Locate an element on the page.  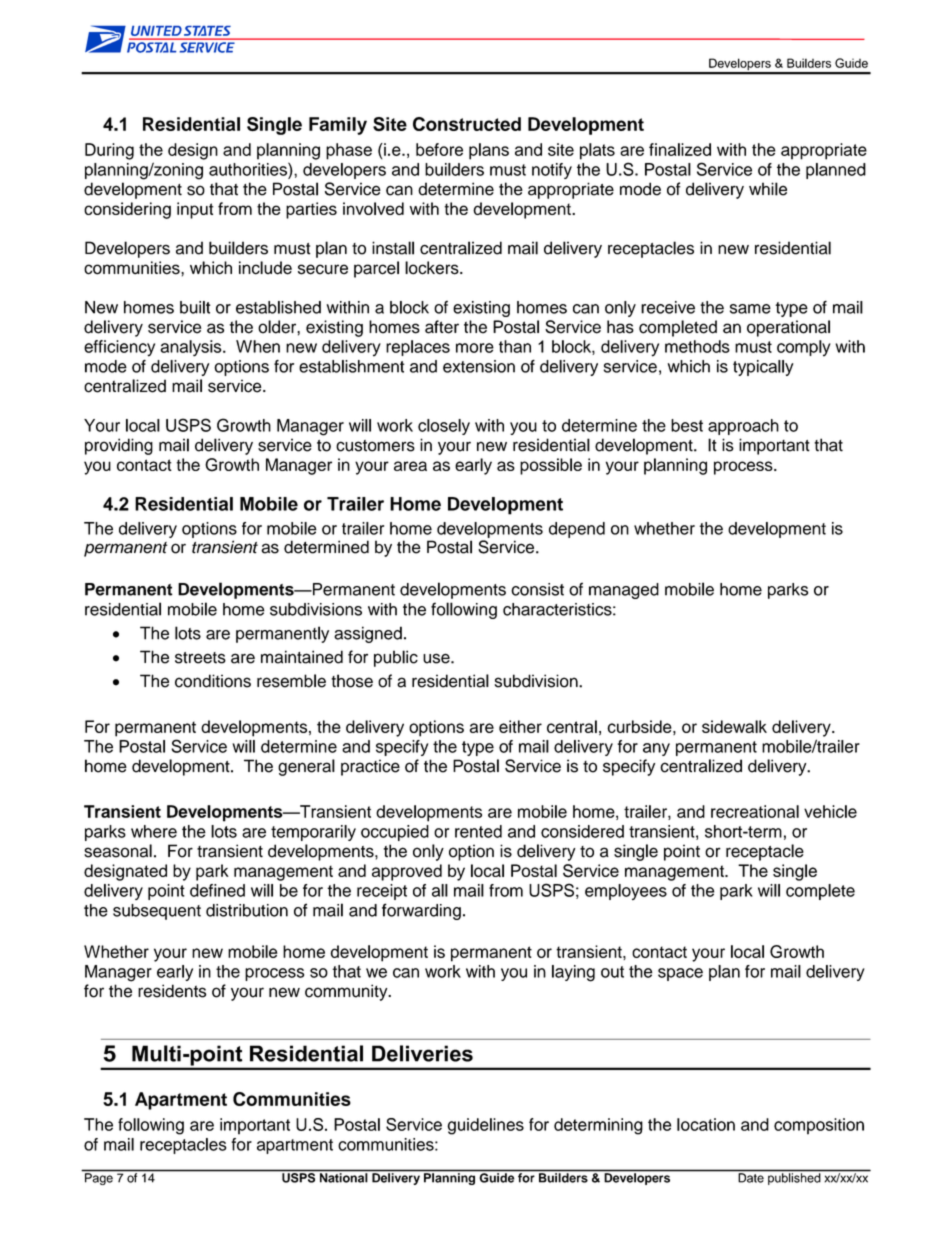
Page is located at coordinates (99, 1179).
